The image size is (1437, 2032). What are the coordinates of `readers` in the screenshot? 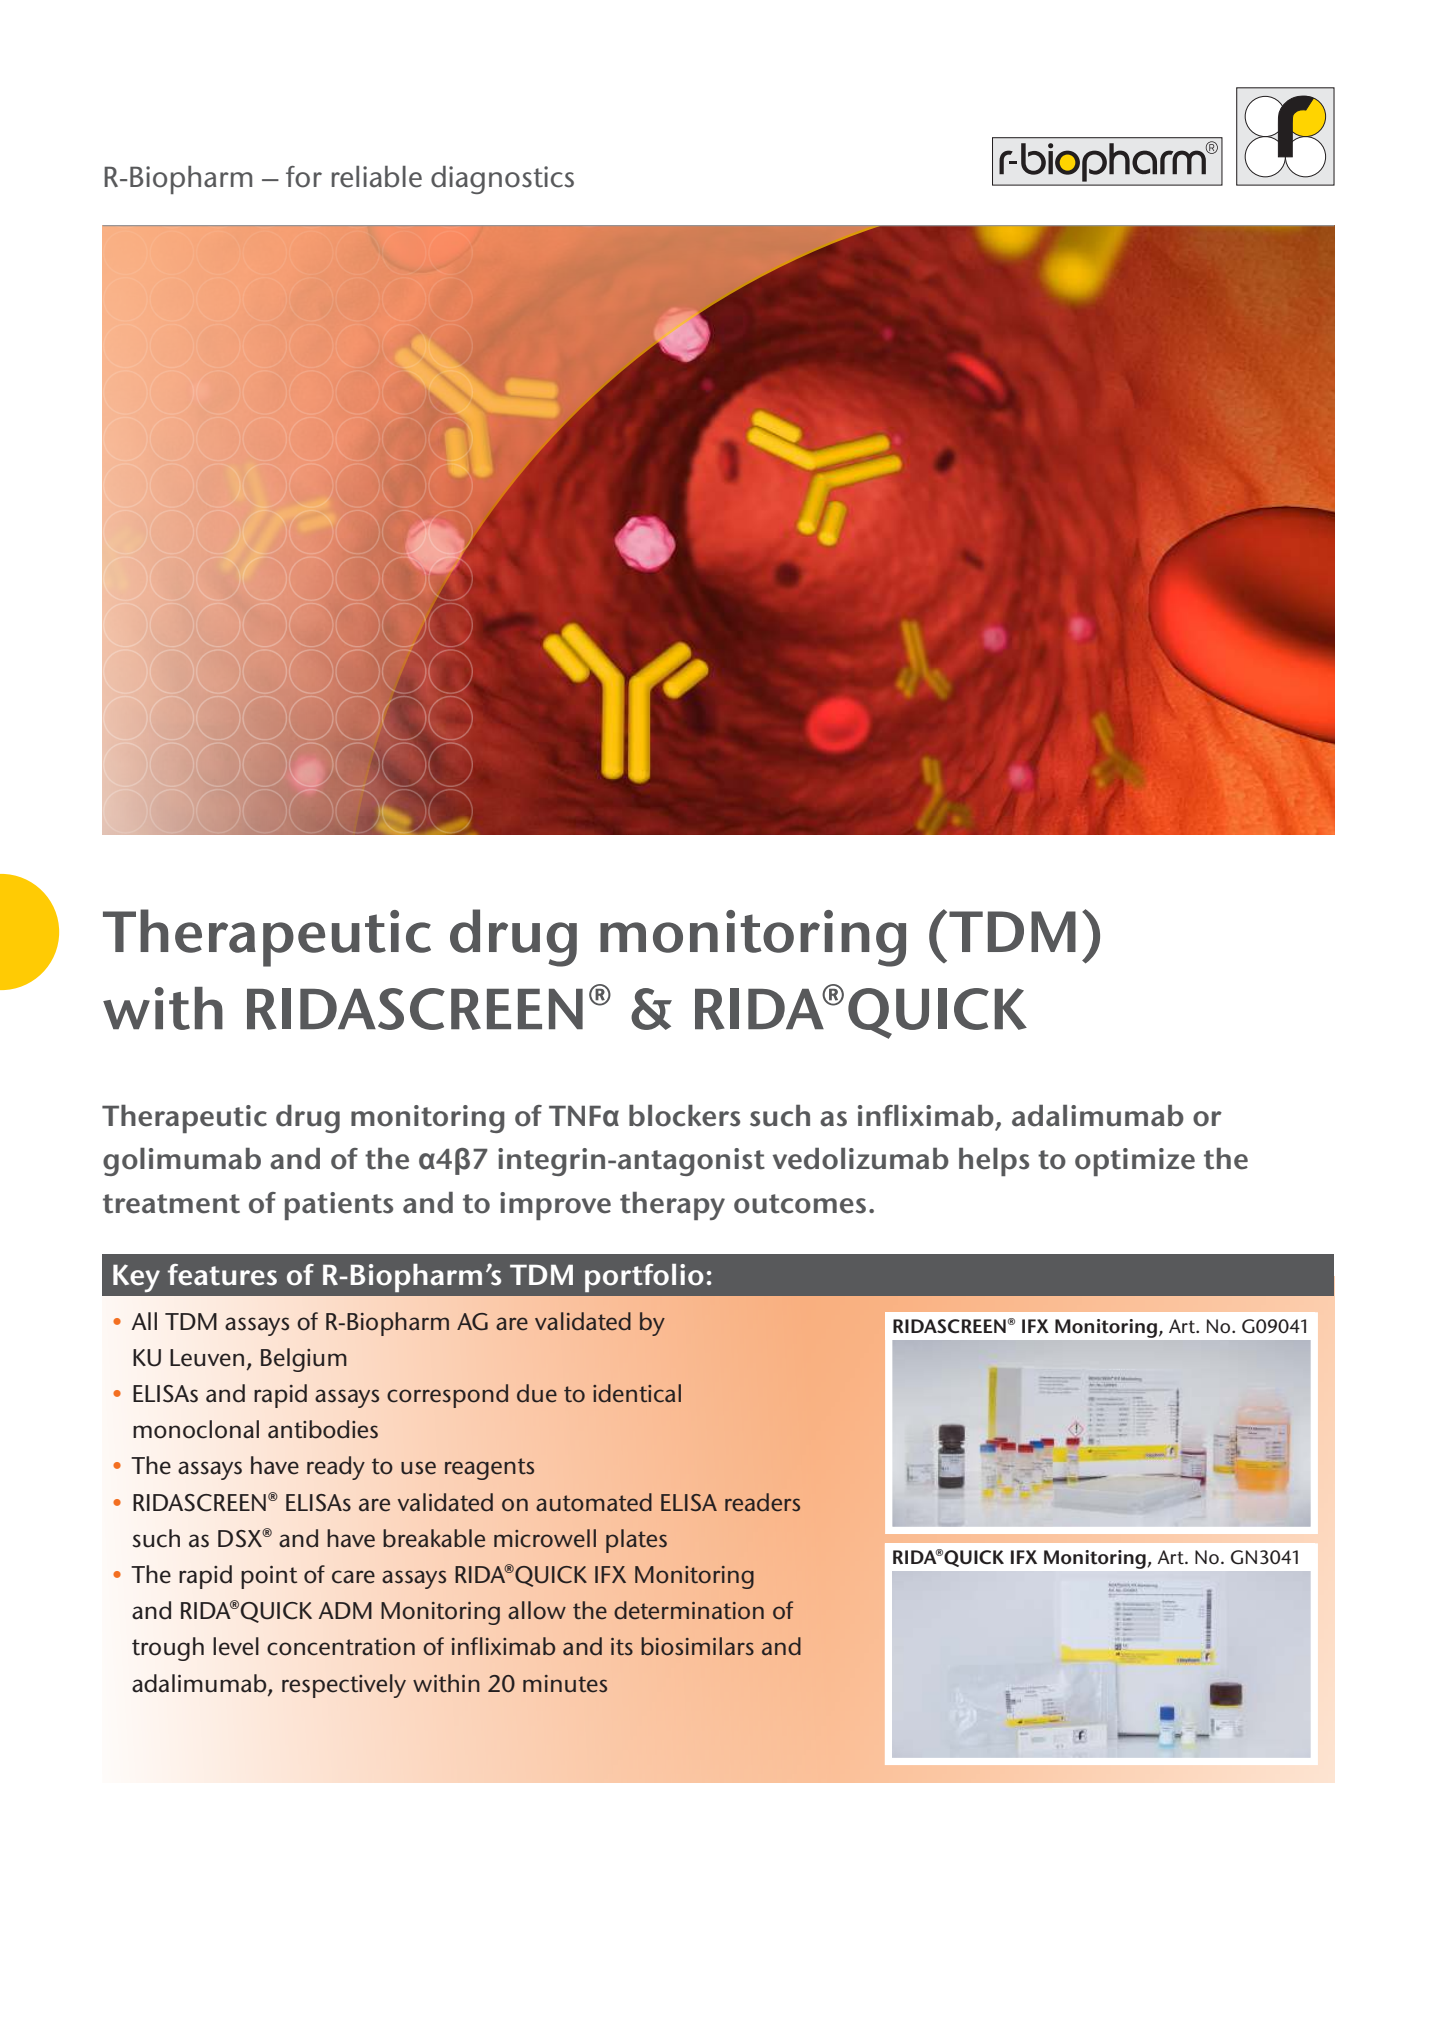 It's located at (762, 1502).
